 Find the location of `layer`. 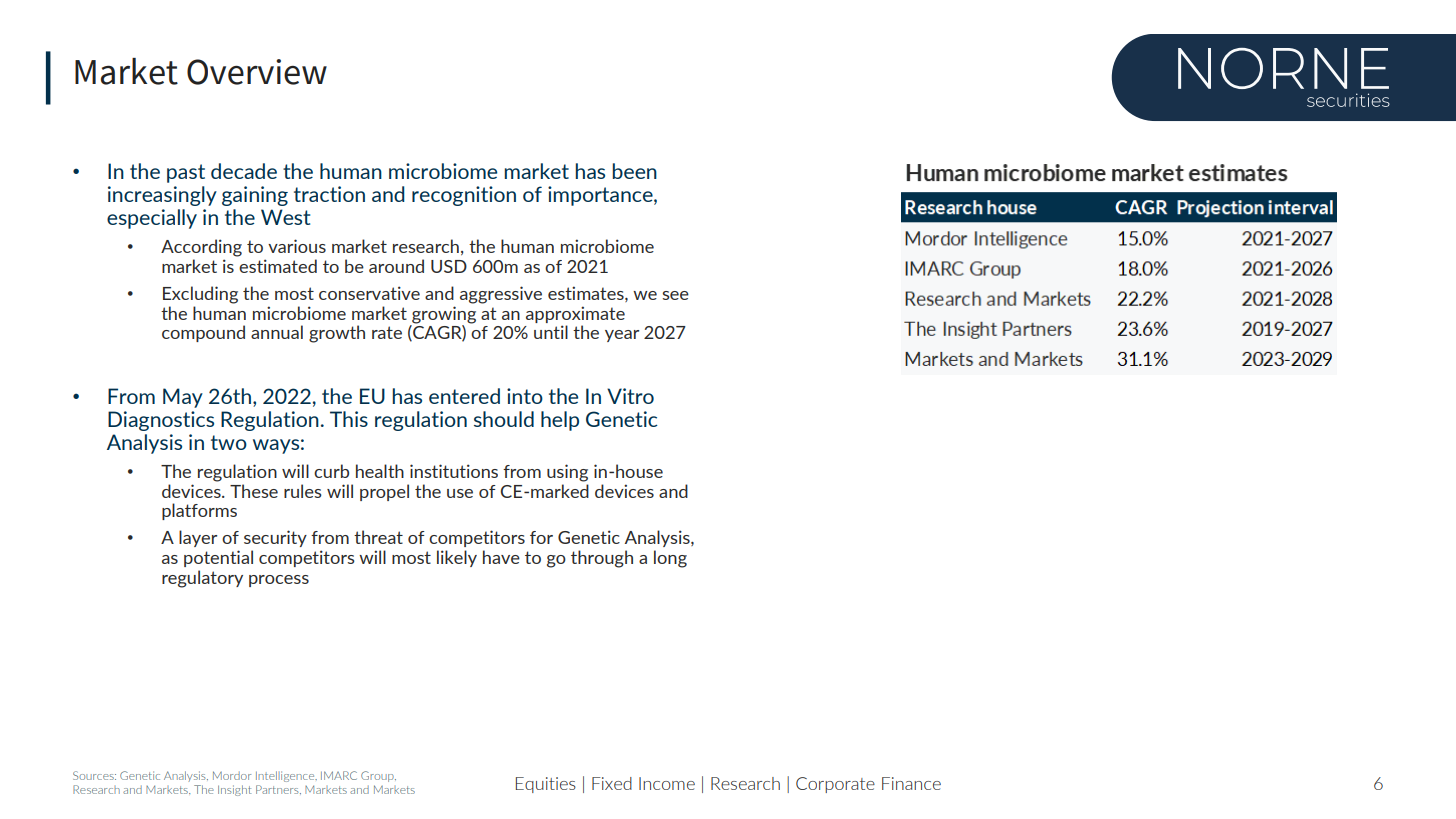

layer is located at coordinates (198, 538).
